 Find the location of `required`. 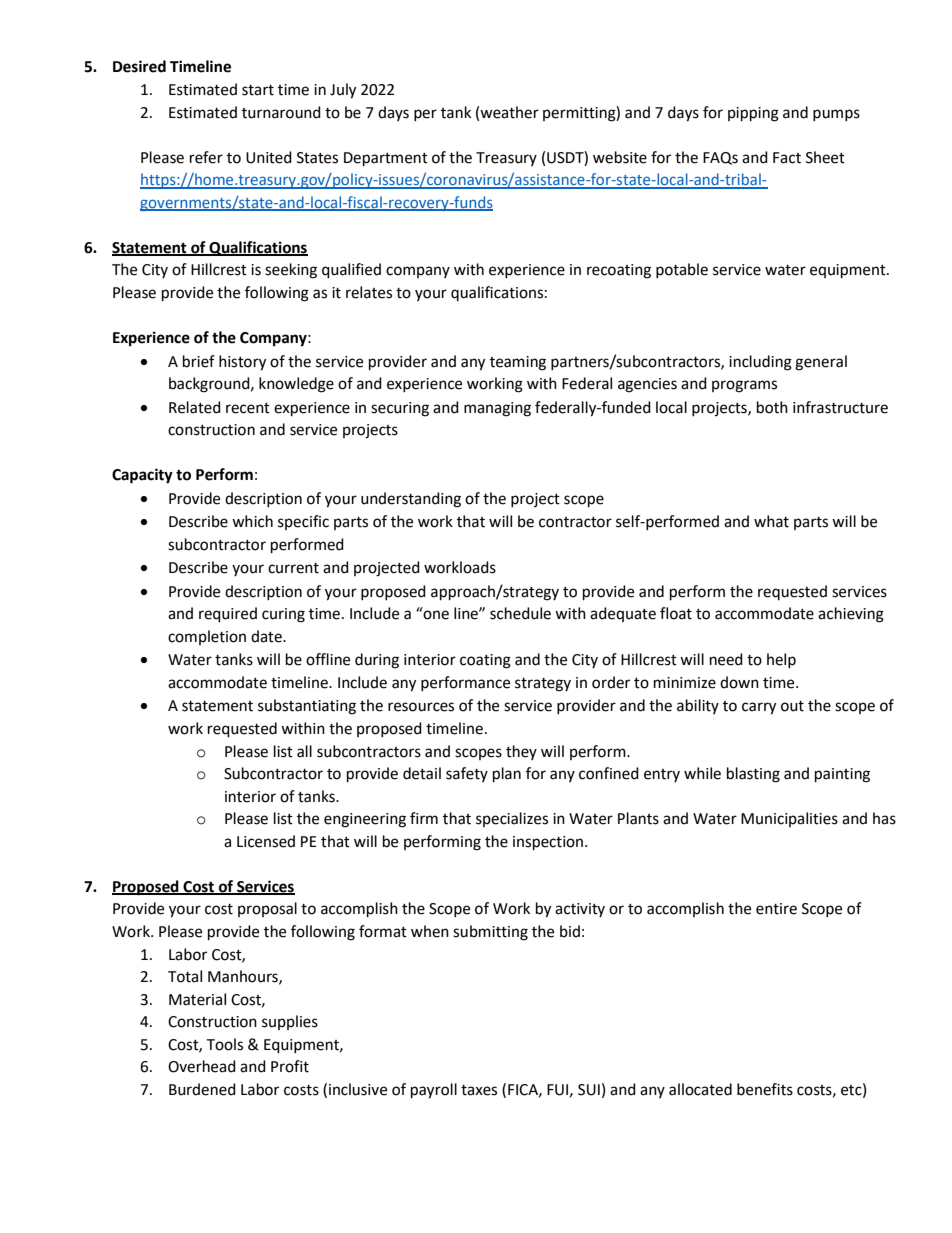

required is located at coordinates (228, 615).
